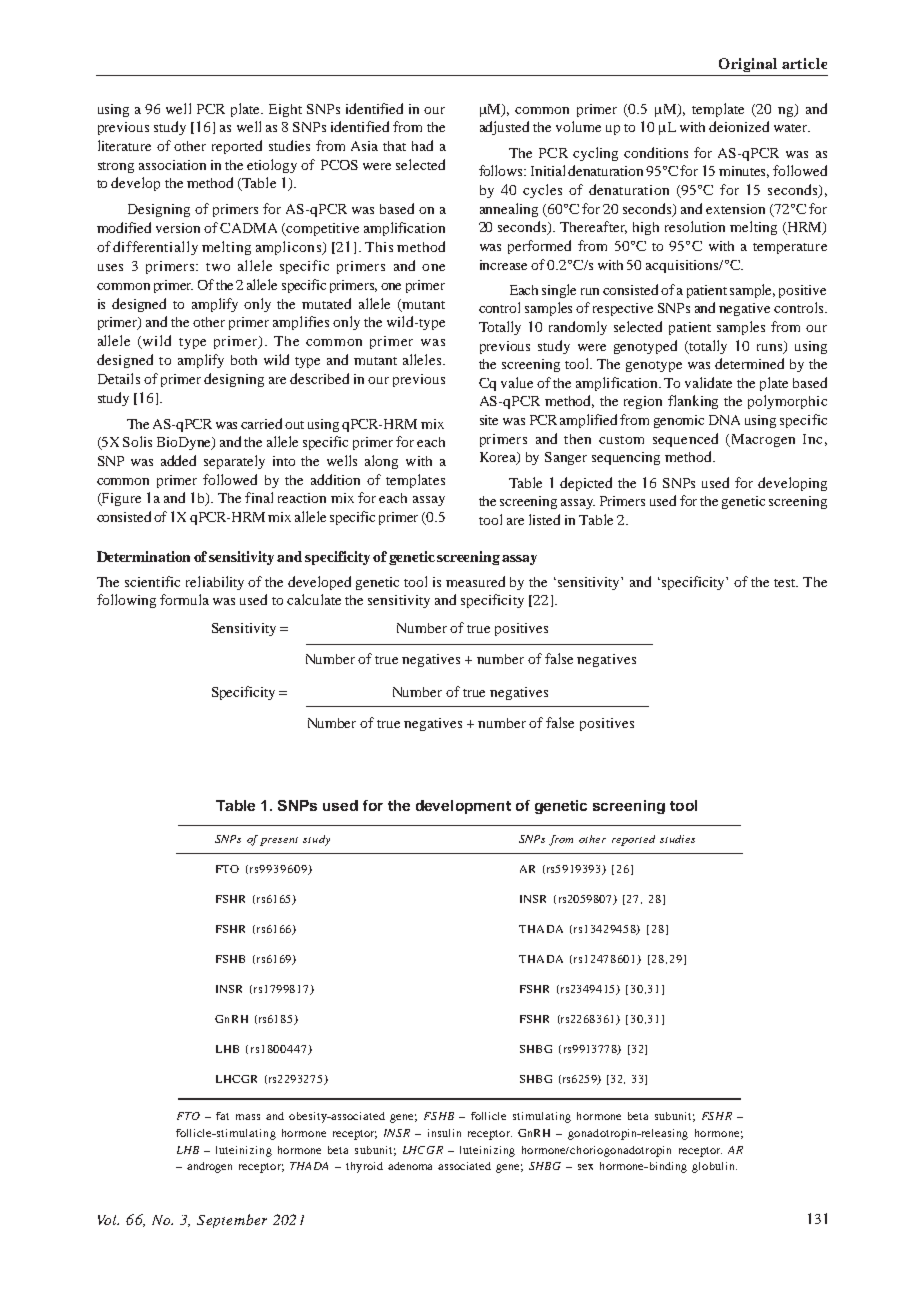 This page has height=1308, width=924. I want to click on insulin, so click(444, 1133).
